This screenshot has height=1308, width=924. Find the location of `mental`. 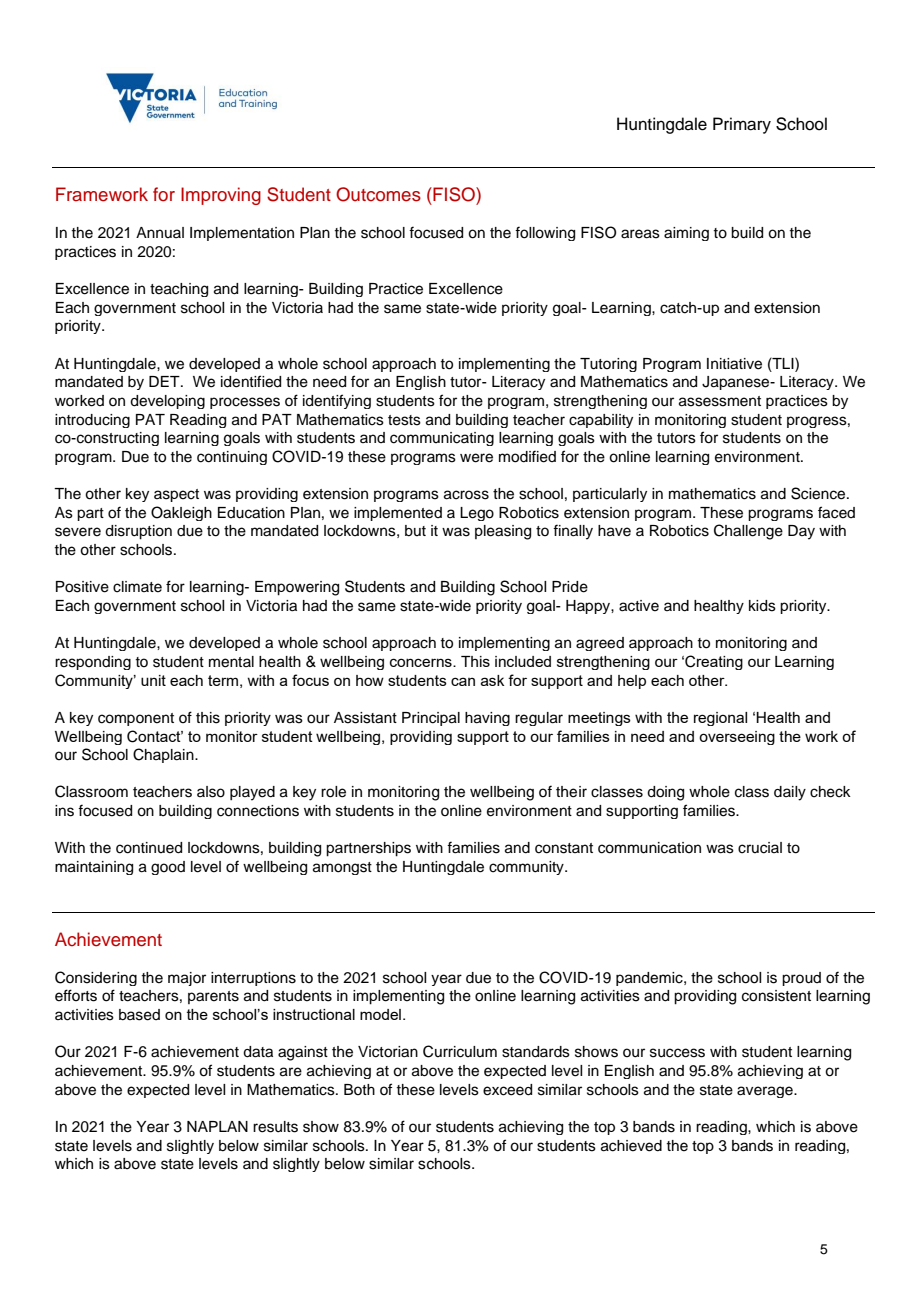

mental is located at coordinates (231, 662).
